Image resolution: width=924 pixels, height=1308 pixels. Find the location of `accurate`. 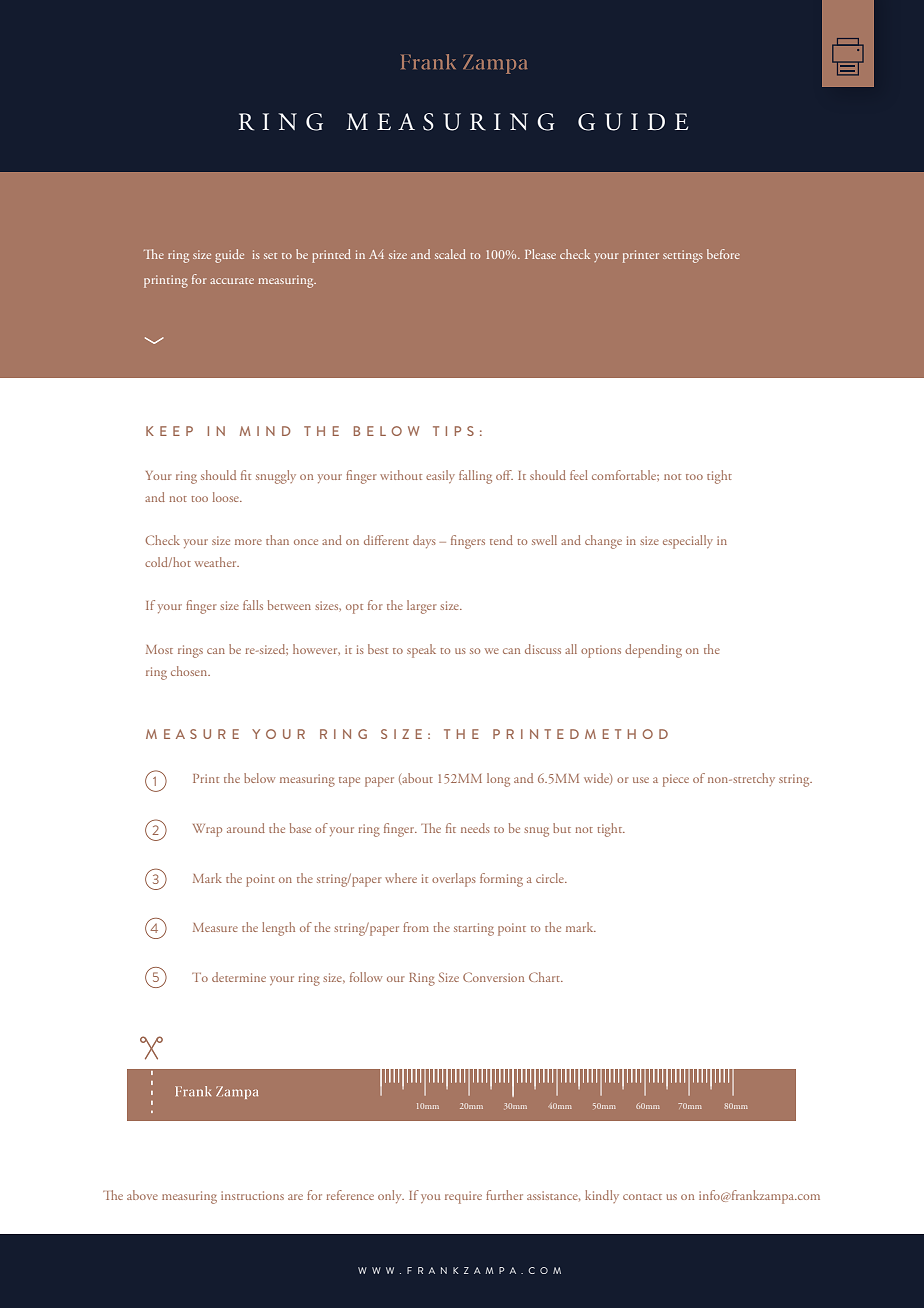

accurate is located at coordinates (232, 281).
